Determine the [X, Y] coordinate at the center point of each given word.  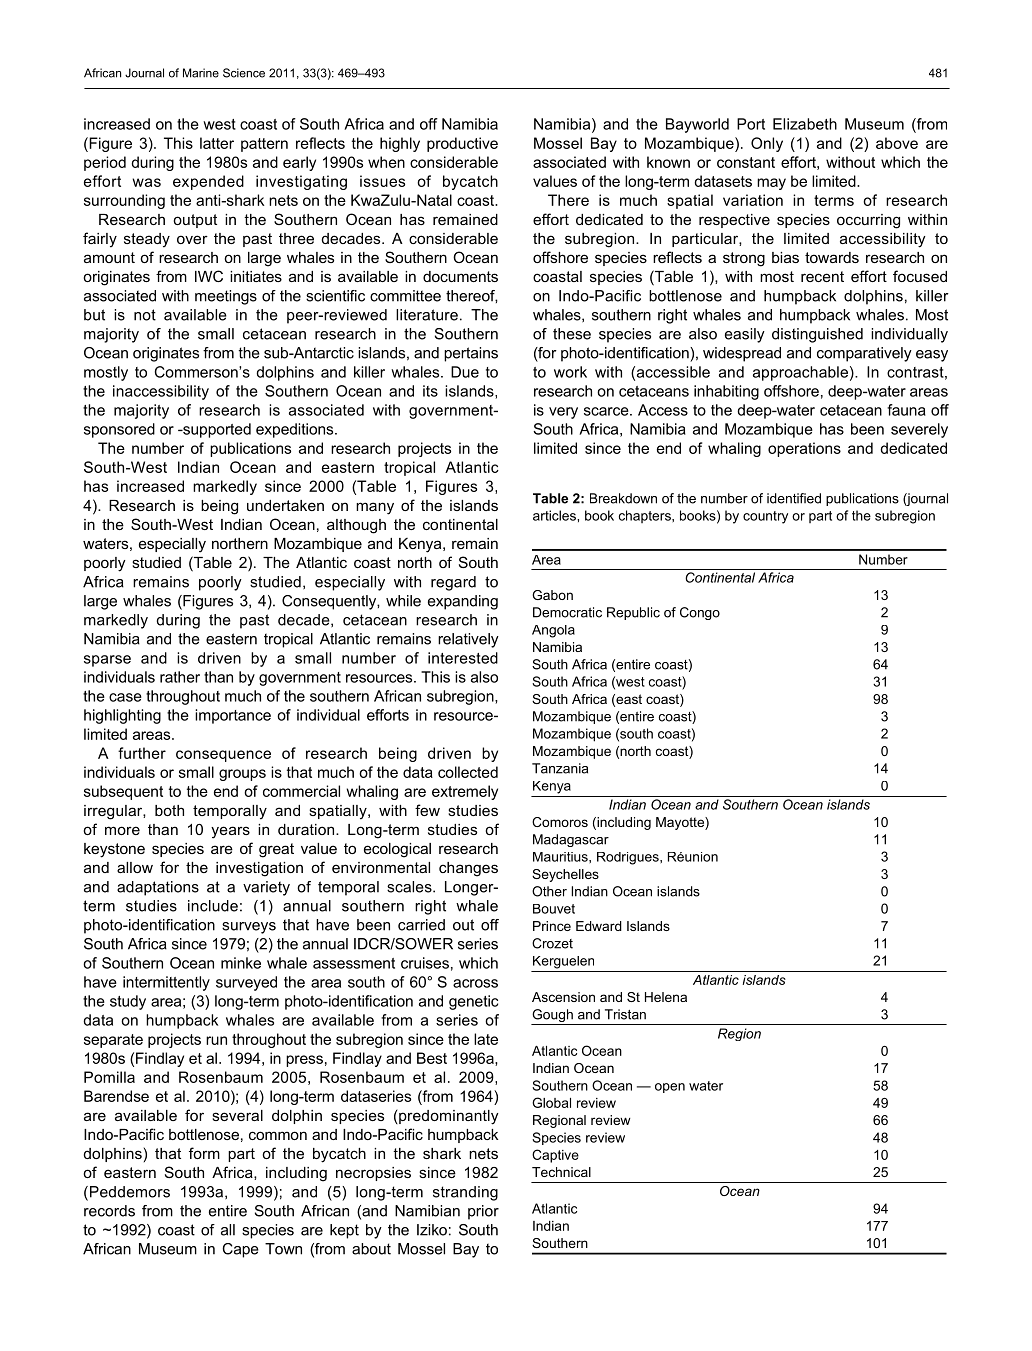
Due [465, 372]
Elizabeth [805, 124]
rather [180, 677]
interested [463, 658]
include [213, 906]
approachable [800, 373]
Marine [201, 73]
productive [462, 144]
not [145, 315]
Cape [240, 1250]
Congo [700, 613]
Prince [552, 926]
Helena [666, 997]
